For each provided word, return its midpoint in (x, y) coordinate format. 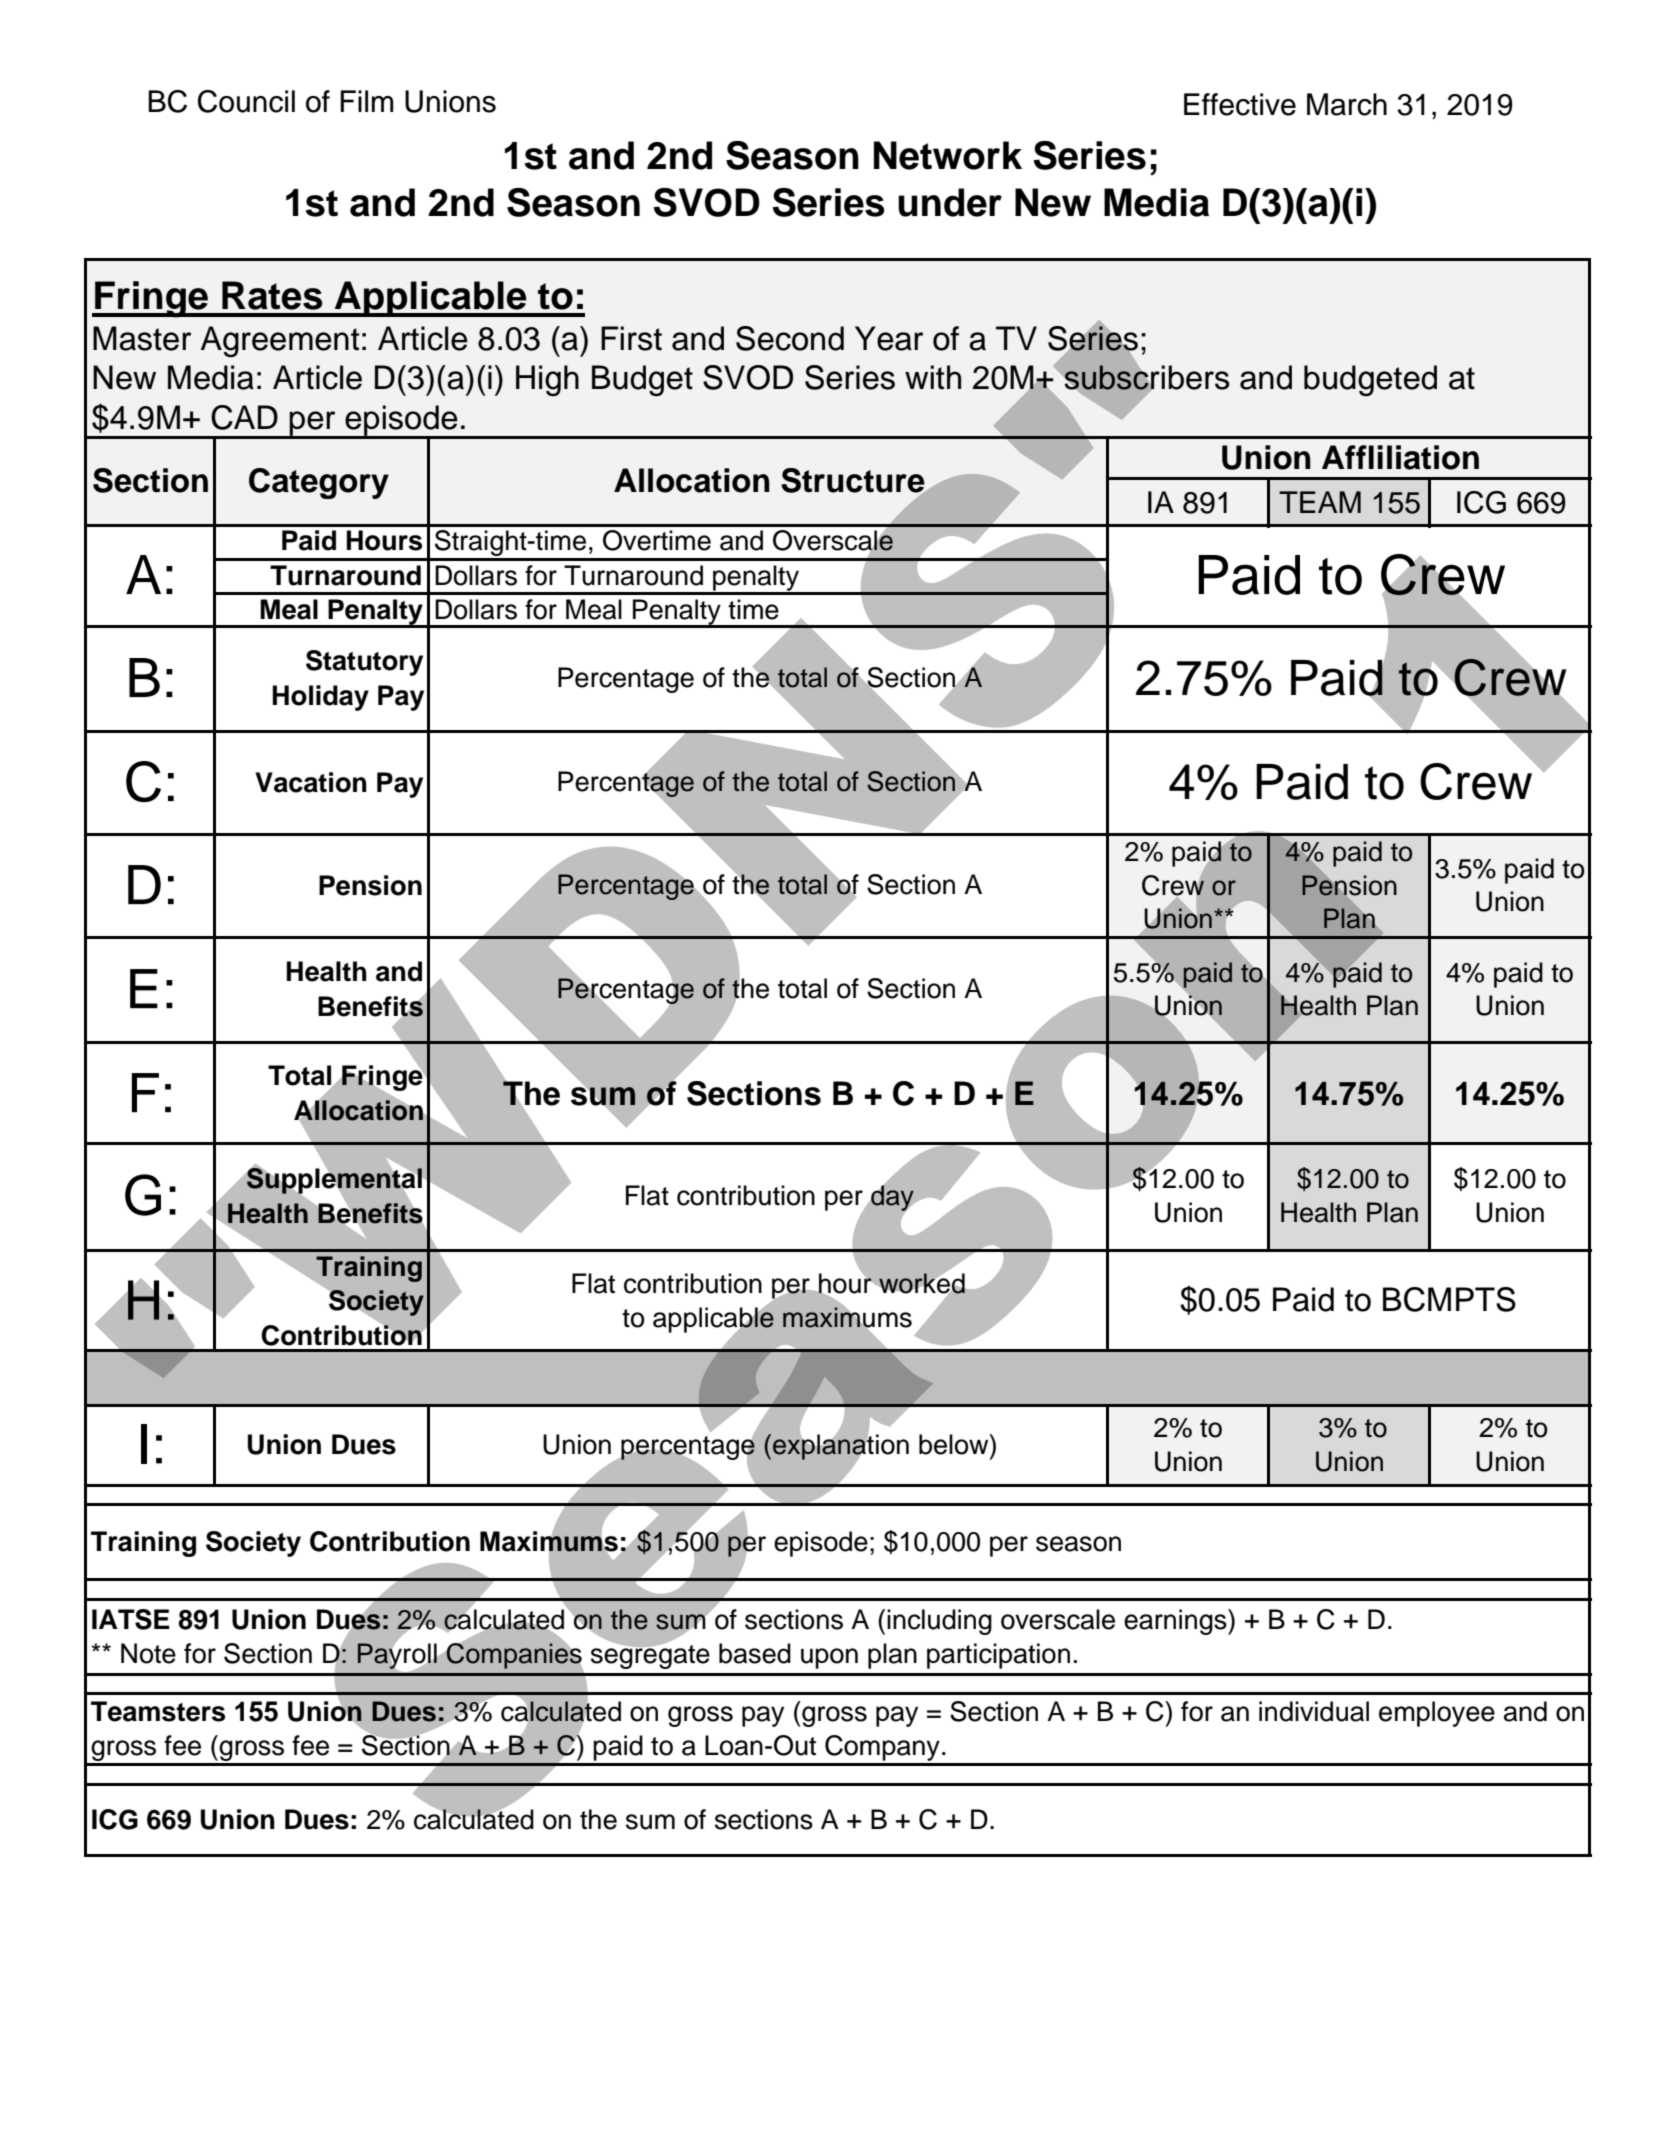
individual (1314, 1711)
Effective (1240, 104)
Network (948, 155)
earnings (1176, 1622)
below (955, 1444)
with (933, 377)
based (755, 1653)
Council (246, 101)
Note (148, 1653)
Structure (854, 481)
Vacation (311, 782)
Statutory (364, 663)
